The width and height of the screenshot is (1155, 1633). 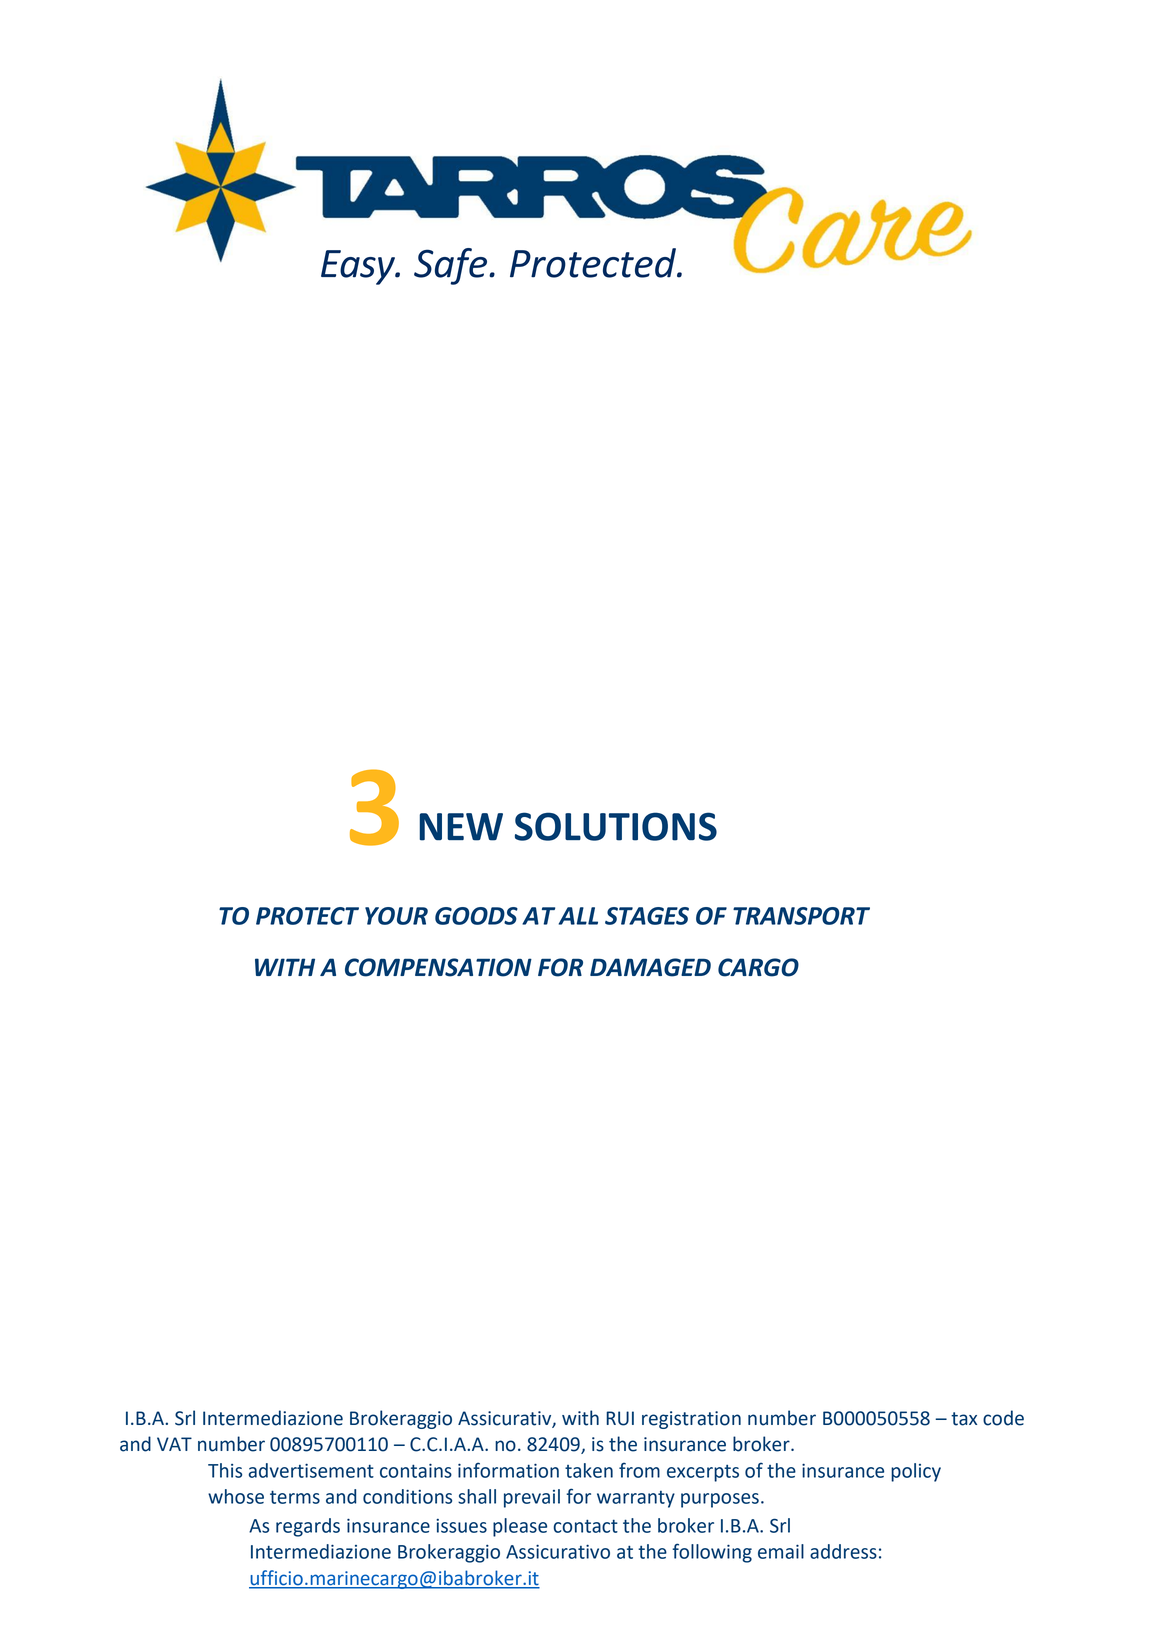 What do you see at coordinates (801, 916) in the screenshot?
I see `TRANSPORT` at bounding box center [801, 916].
